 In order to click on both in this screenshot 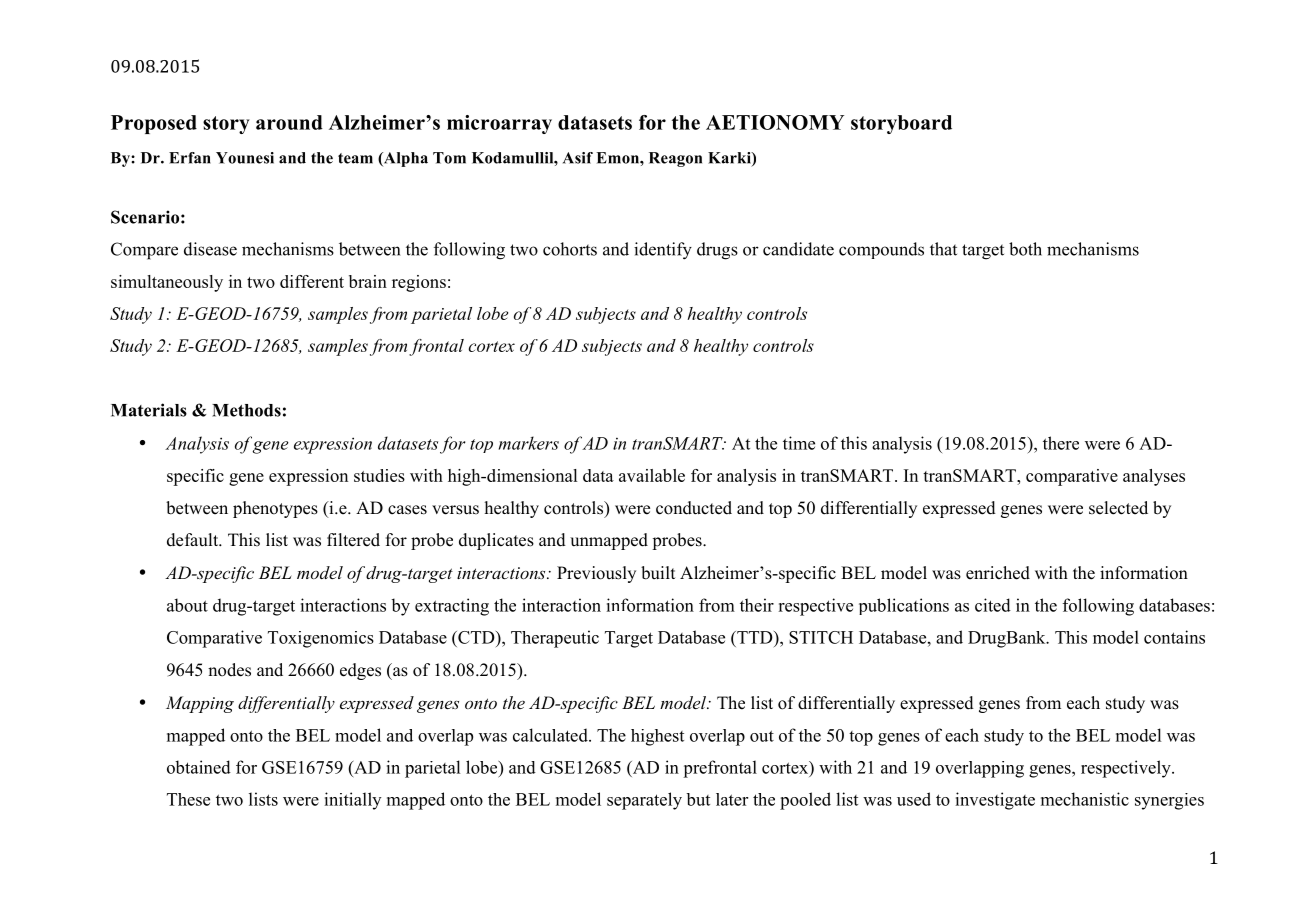, I will do `click(1025, 249)`.
